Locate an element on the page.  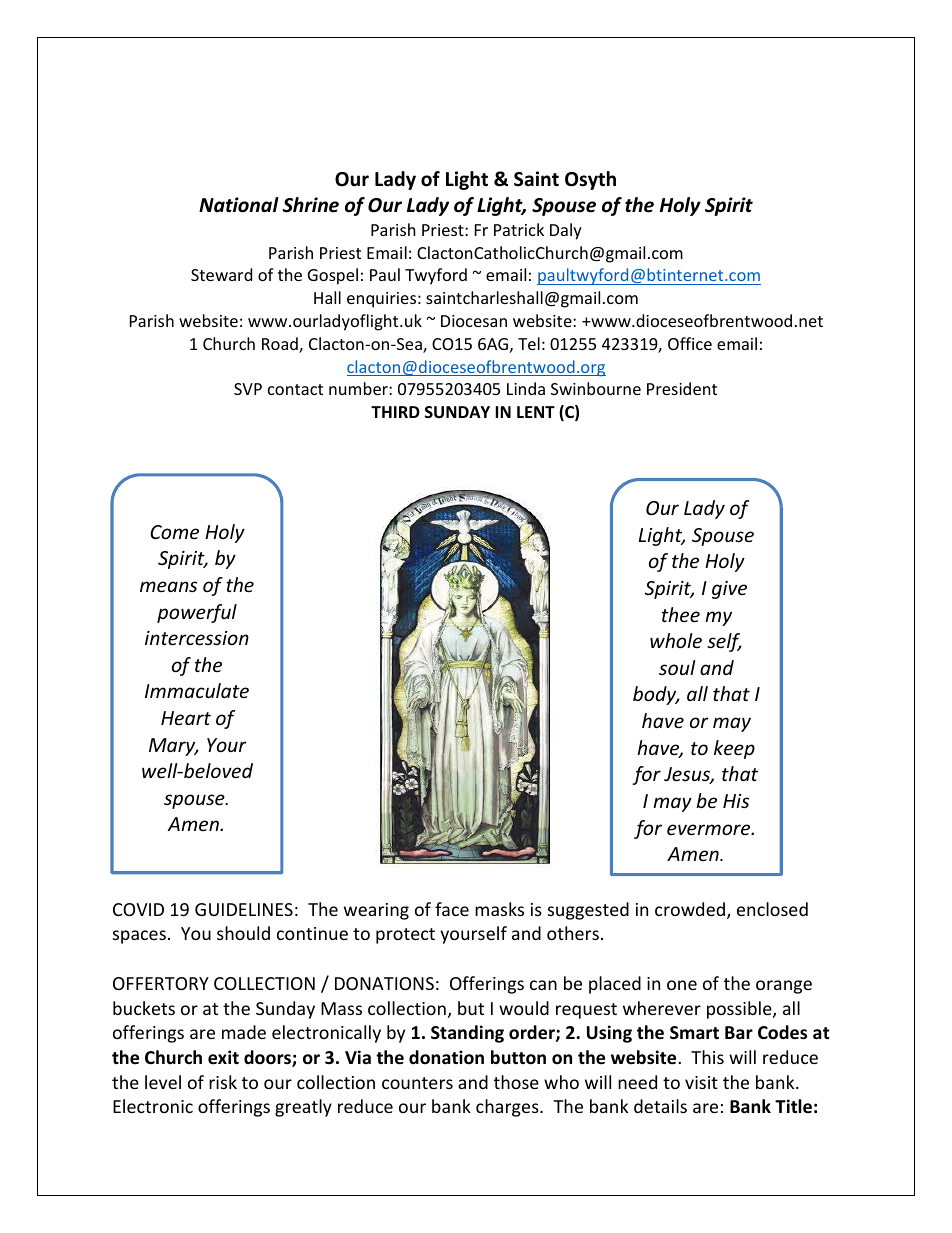
Osyth is located at coordinates (590, 180).
